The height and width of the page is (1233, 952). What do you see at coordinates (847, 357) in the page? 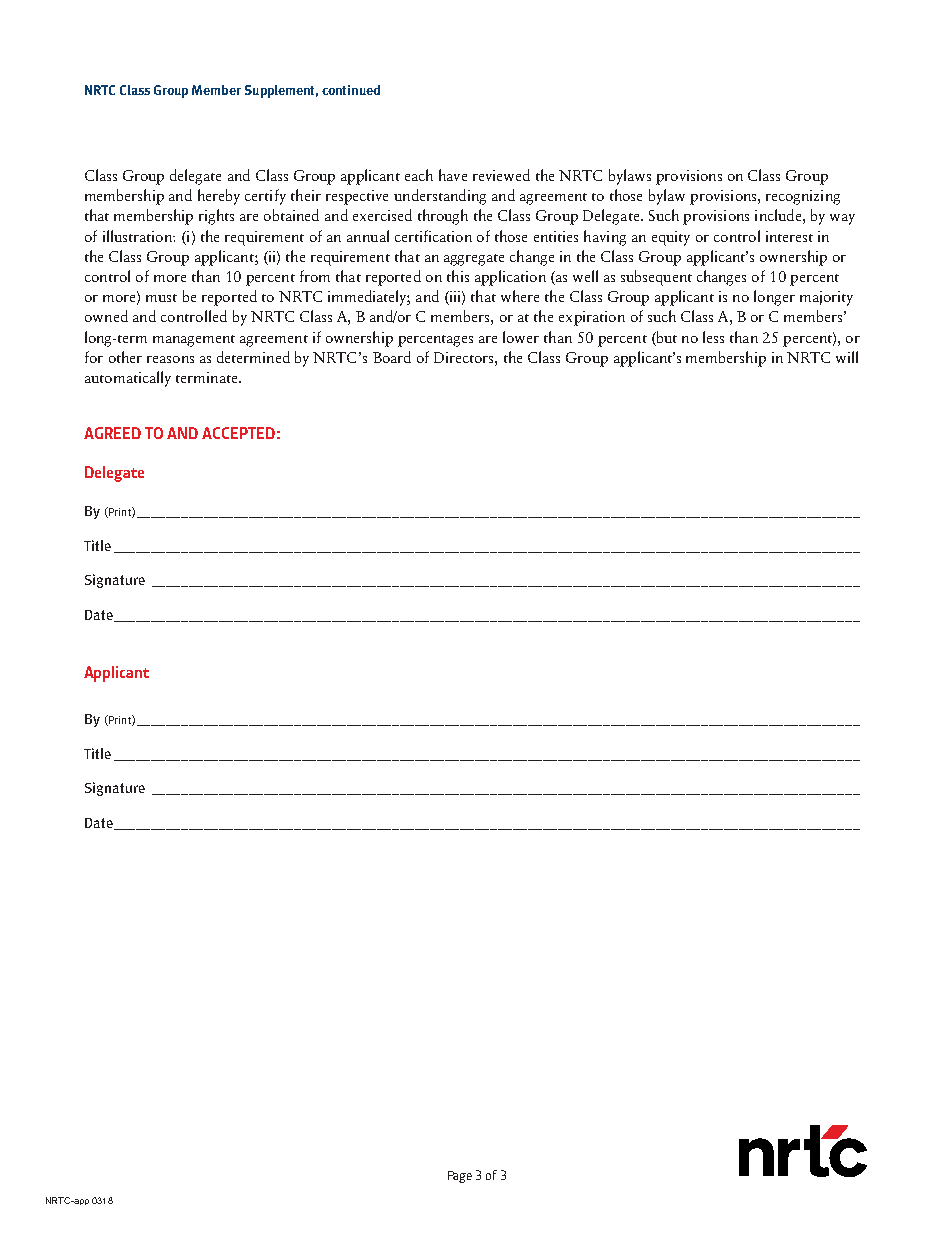
I see `will` at bounding box center [847, 357].
